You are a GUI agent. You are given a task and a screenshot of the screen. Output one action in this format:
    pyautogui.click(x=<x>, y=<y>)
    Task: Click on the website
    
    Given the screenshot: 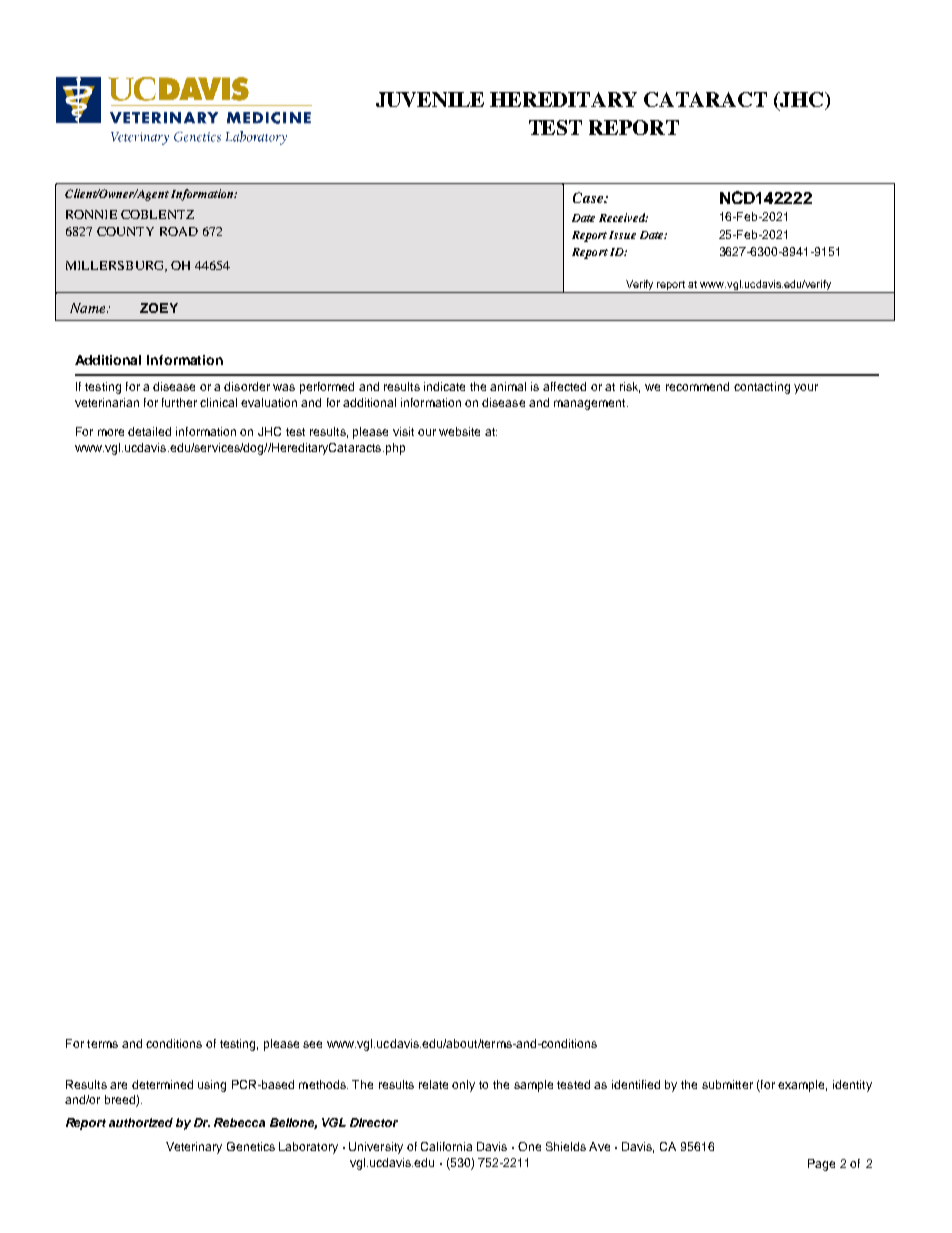 What is the action you would take?
    pyautogui.click(x=459, y=431)
